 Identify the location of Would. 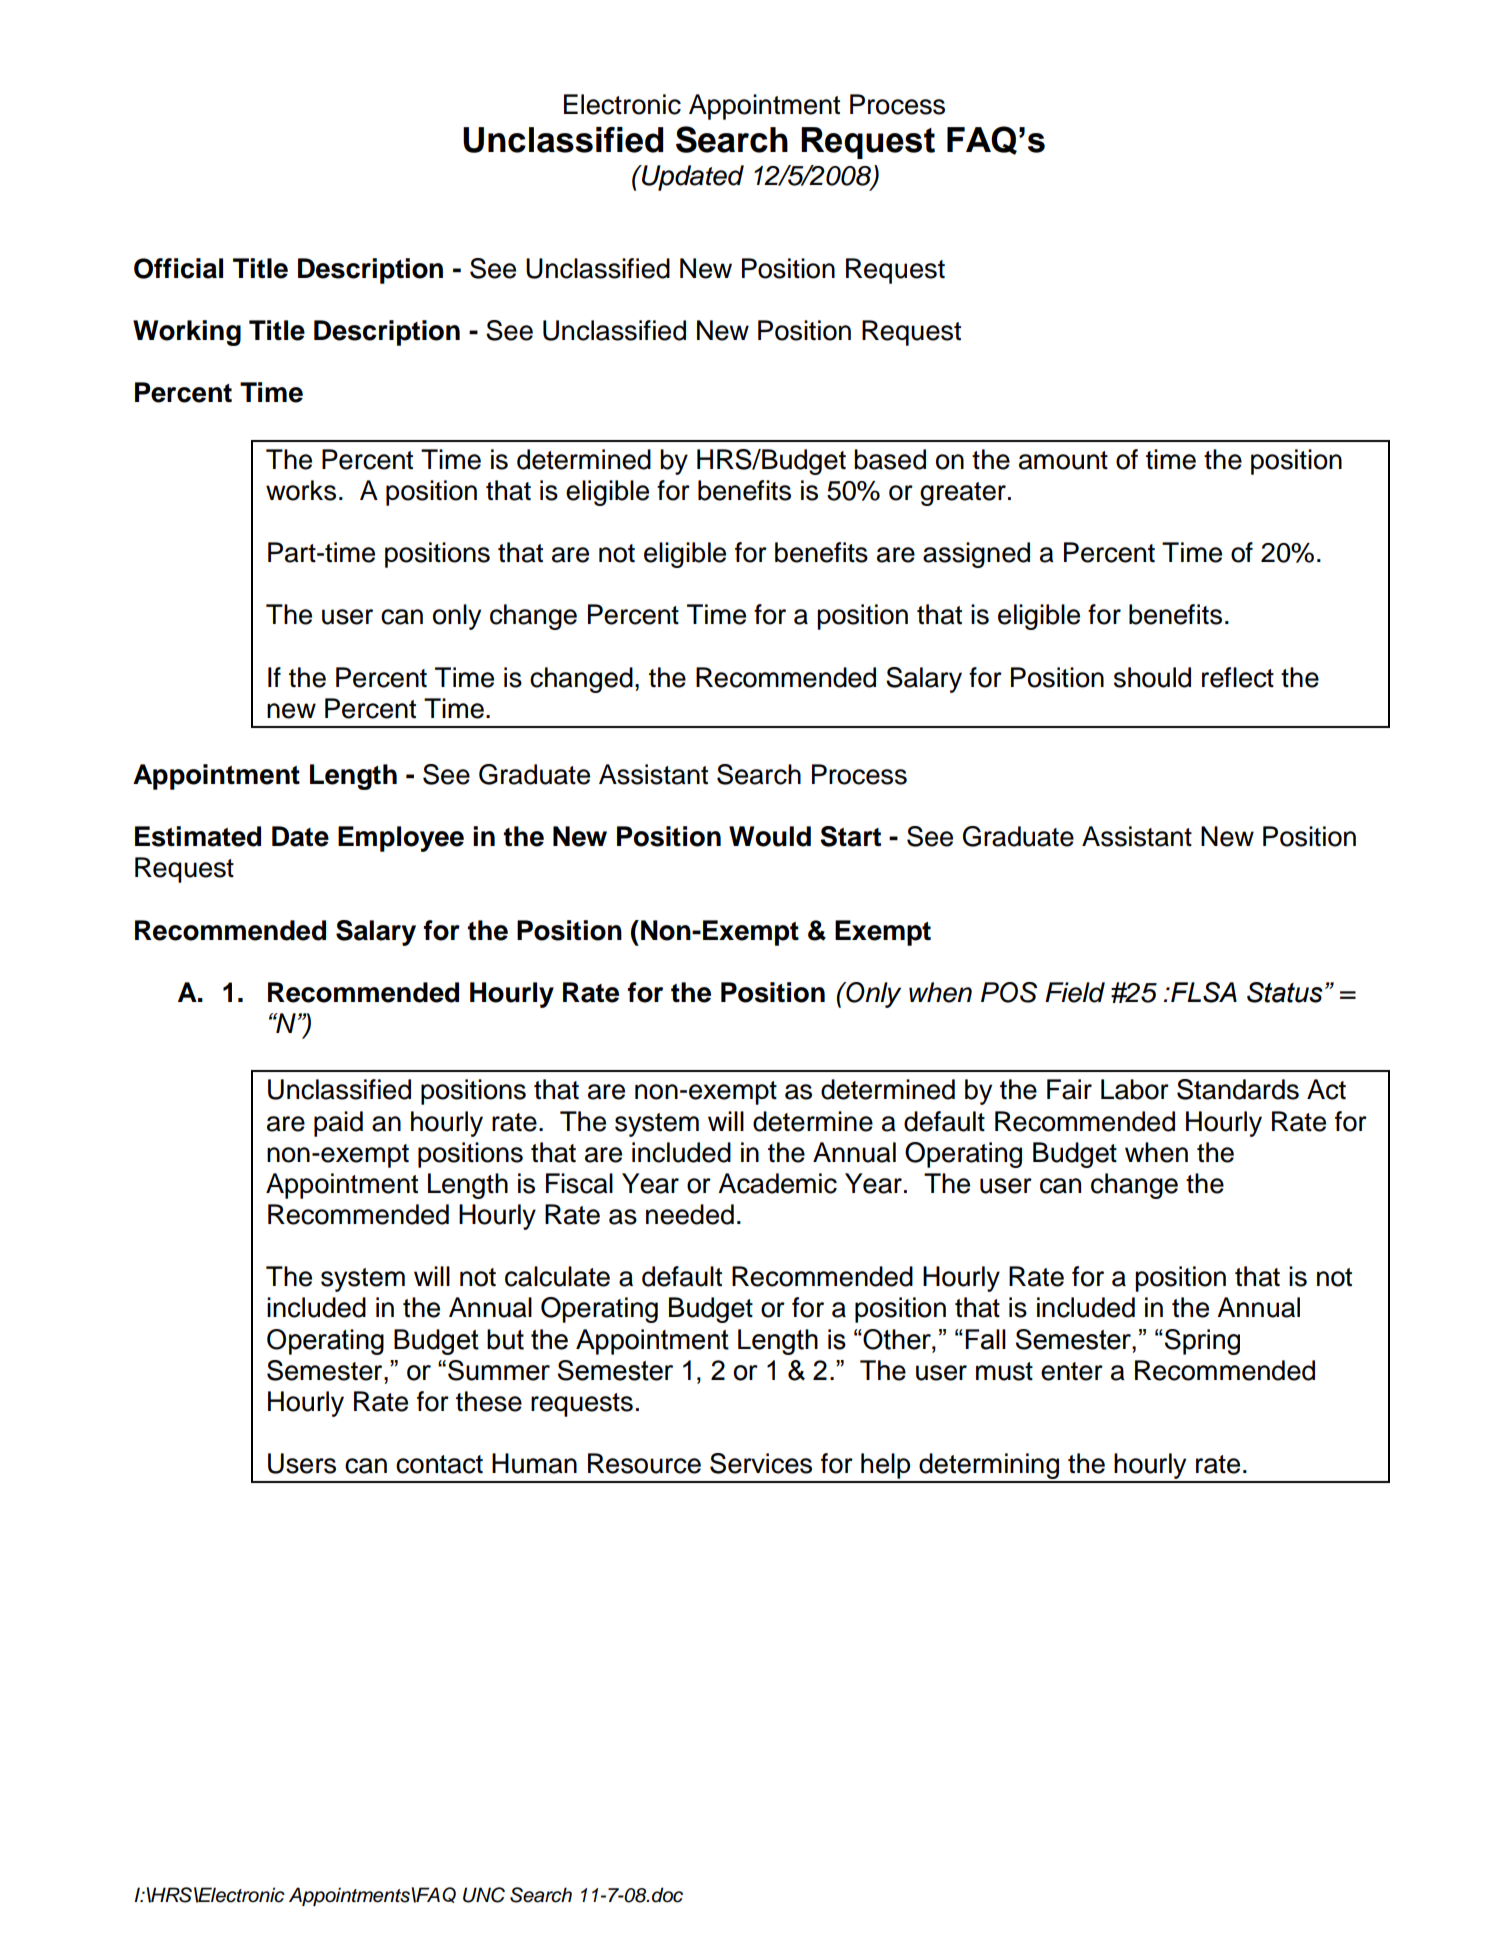
(770, 836).
